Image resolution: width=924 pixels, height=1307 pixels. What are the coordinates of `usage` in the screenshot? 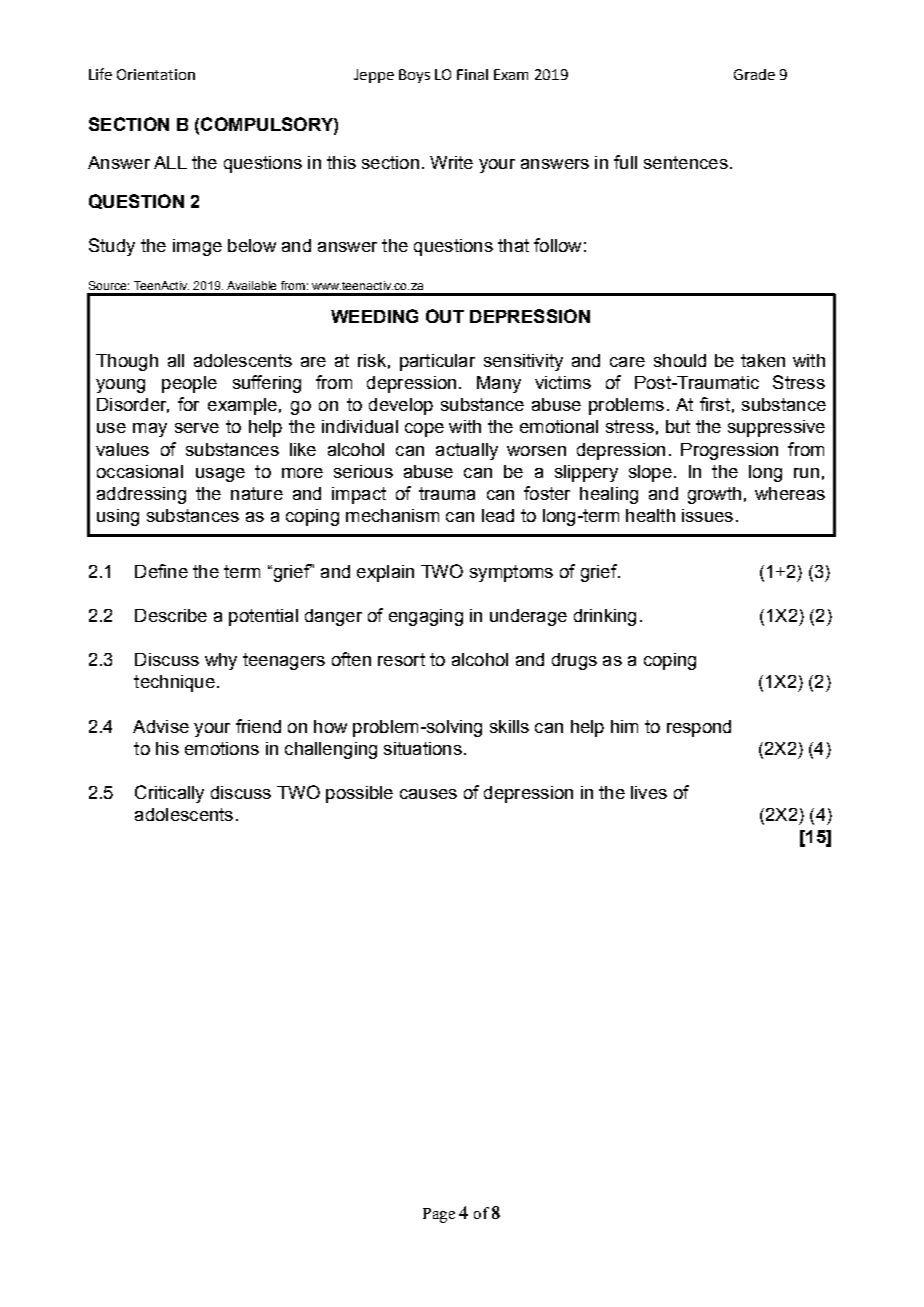 It's located at (220, 475).
